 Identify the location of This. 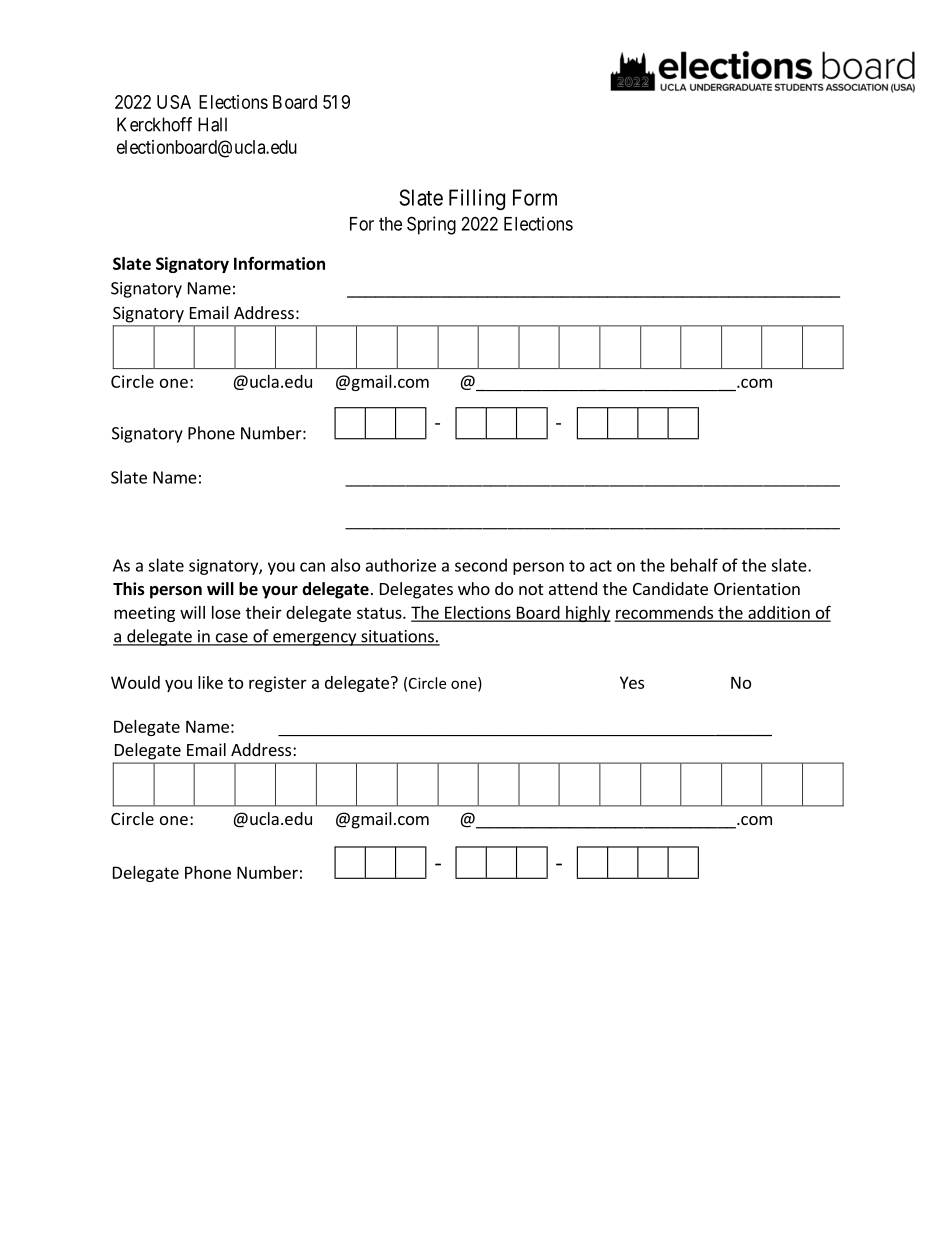
(129, 589).
